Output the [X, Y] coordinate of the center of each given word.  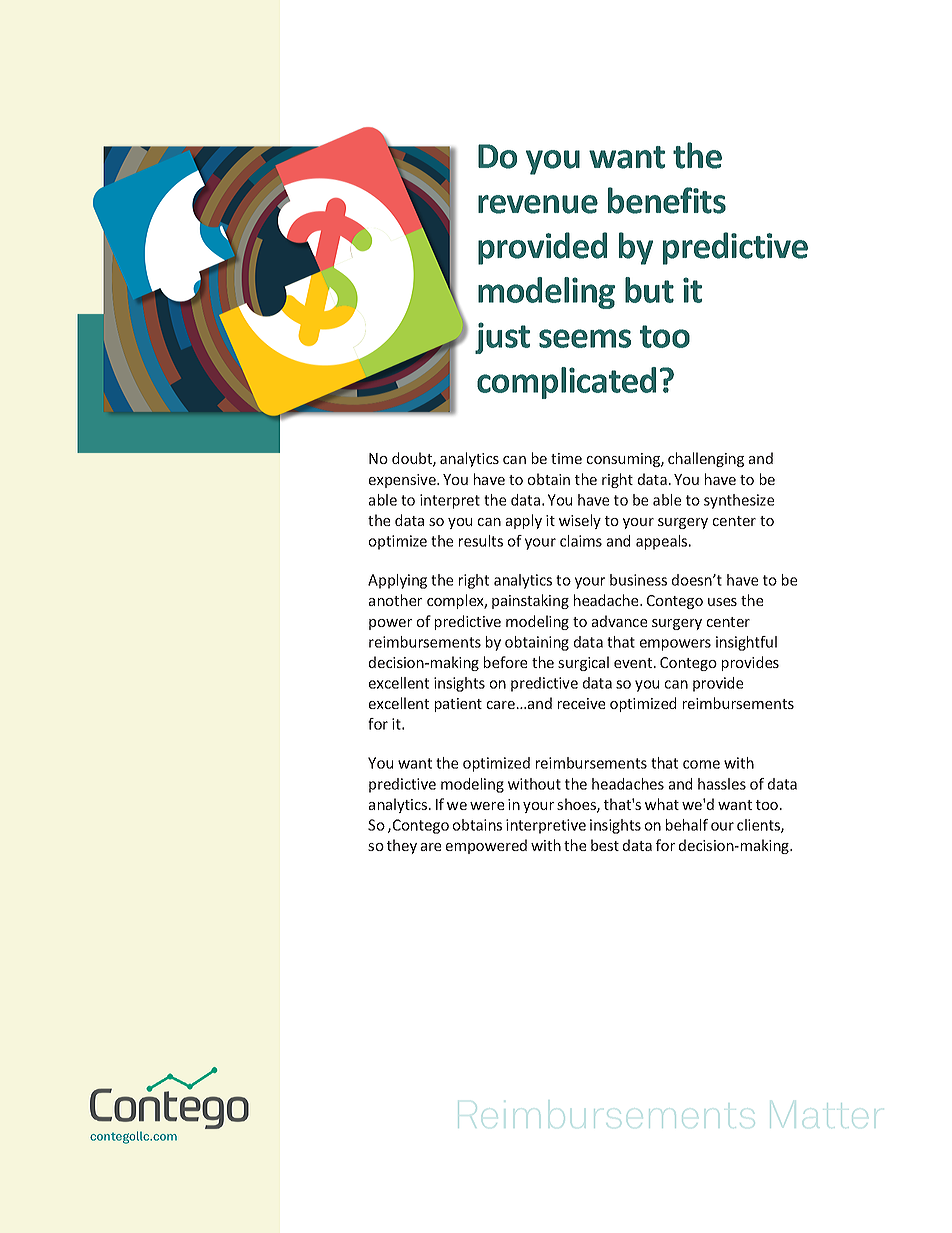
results [481, 541]
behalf [687, 825]
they [402, 846]
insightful [746, 643]
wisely [580, 521]
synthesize [739, 501]
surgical [583, 663]
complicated [566, 383]
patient [458, 705]
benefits [667, 200]
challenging [706, 459]
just [502, 338]
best [605, 845]
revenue [538, 204]
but [649, 290]
